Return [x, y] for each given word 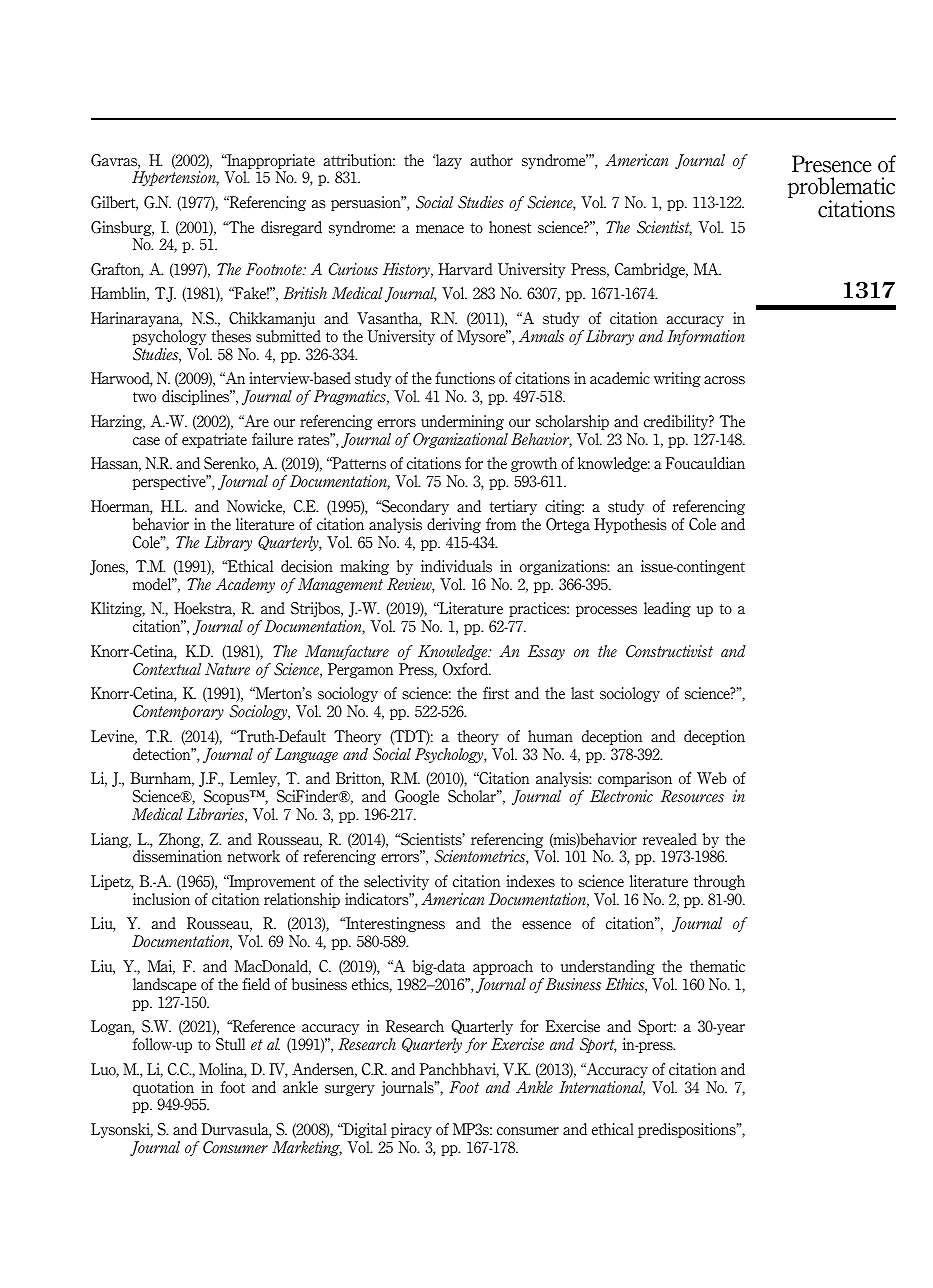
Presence [832, 164]
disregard [291, 228]
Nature [227, 669]
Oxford [467, 669]
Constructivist [669, 651]
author [491, 160]
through [719, 882]
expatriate [214, 440]
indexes [530, 881]
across [724, 380]
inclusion [161, 899]
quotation [163, 1088]
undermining [462, 422]
